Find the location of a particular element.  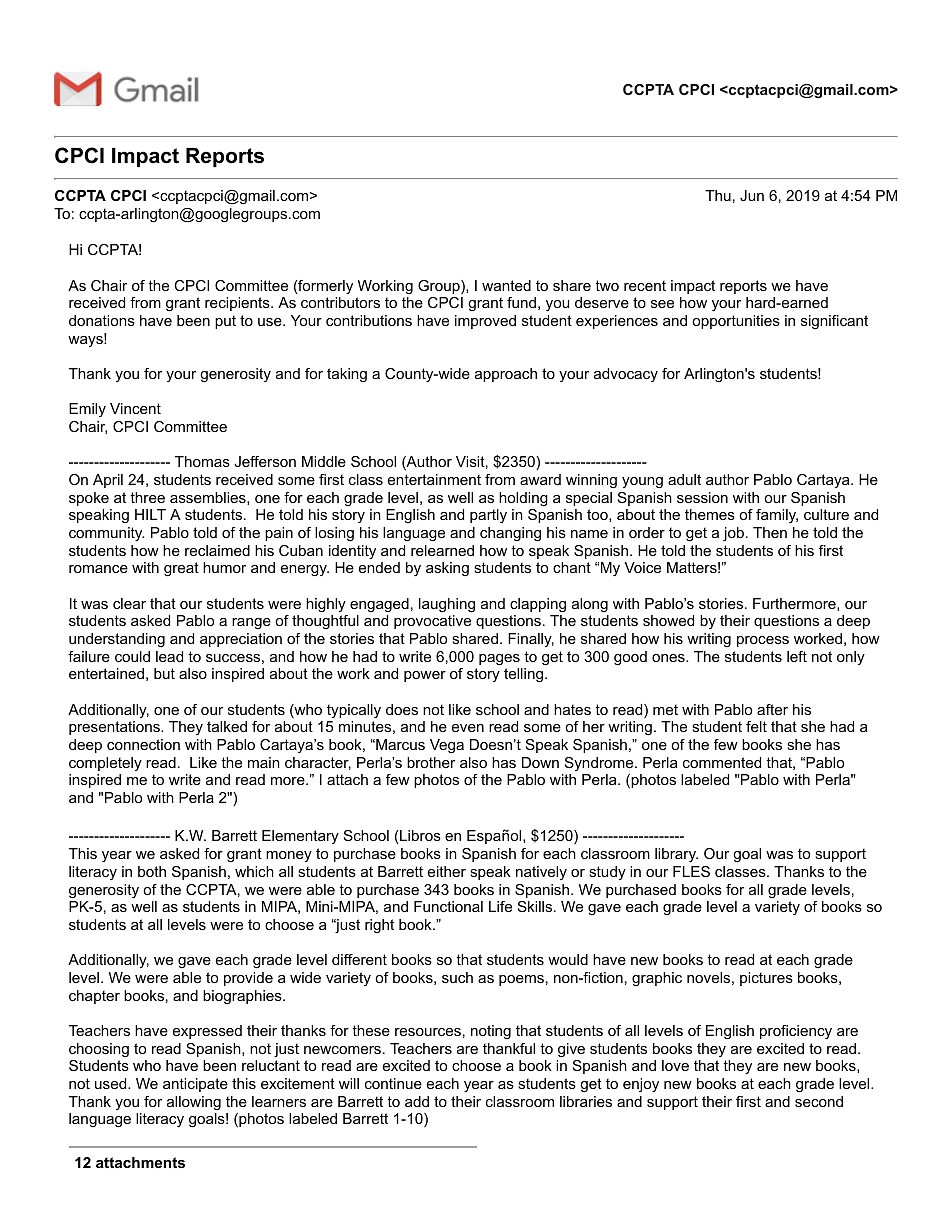

second is located at coordinates (819, 1101).
